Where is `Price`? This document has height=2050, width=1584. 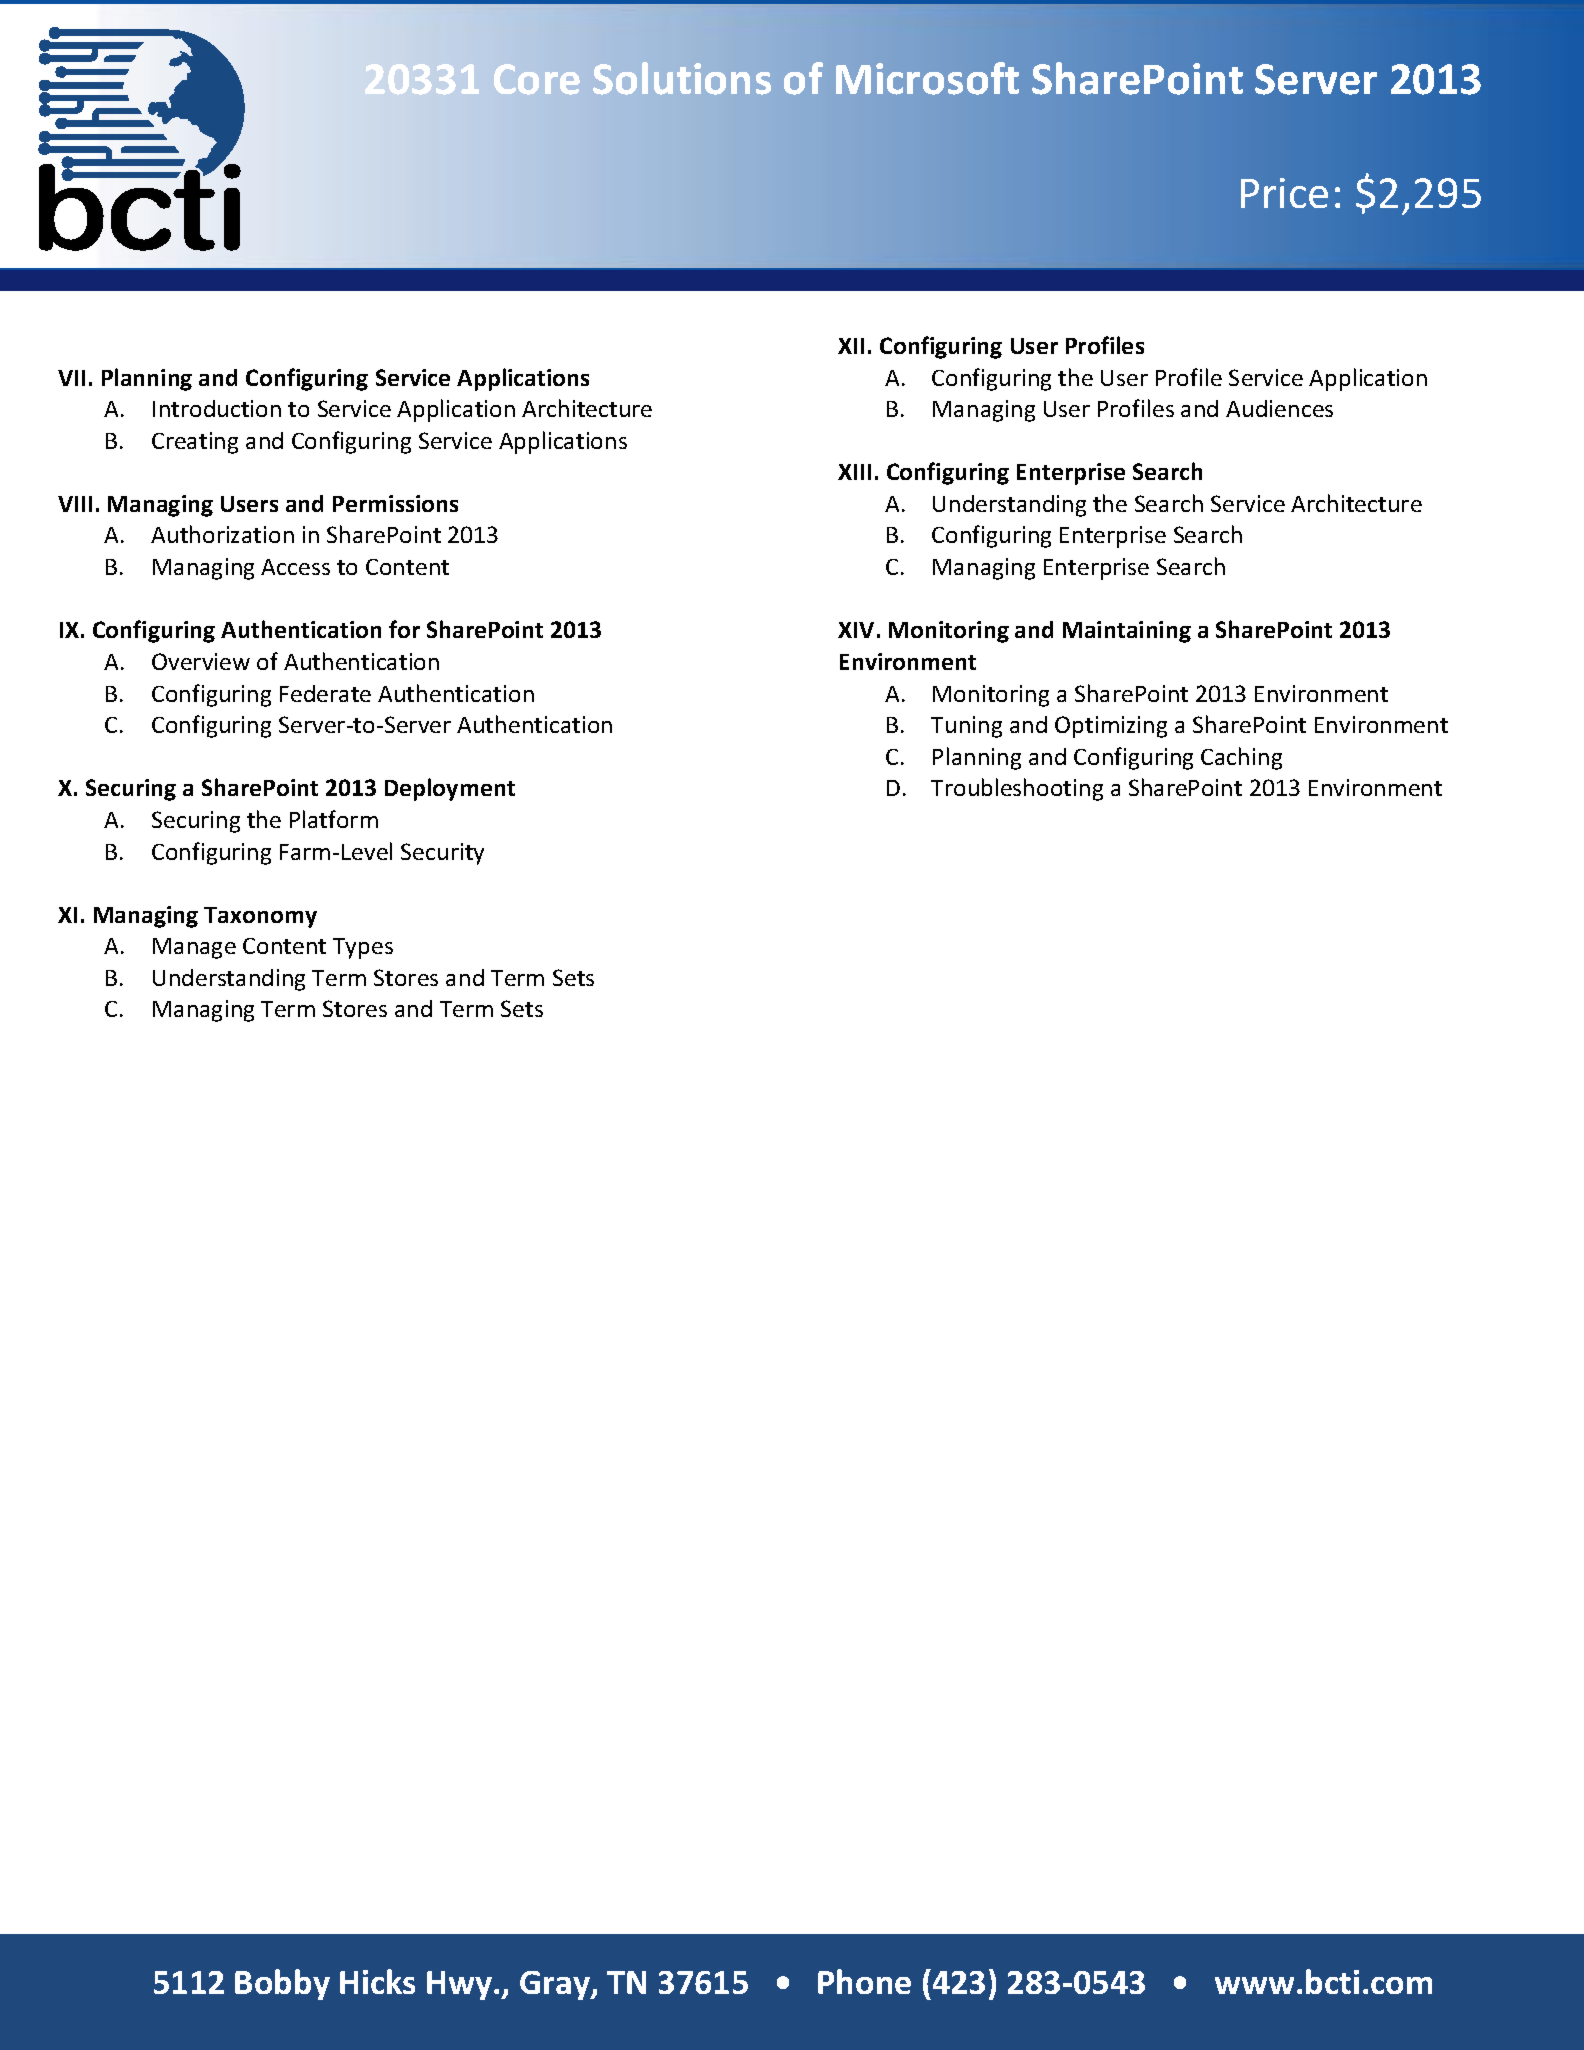 Price is located at coordinates (1284, 193).
